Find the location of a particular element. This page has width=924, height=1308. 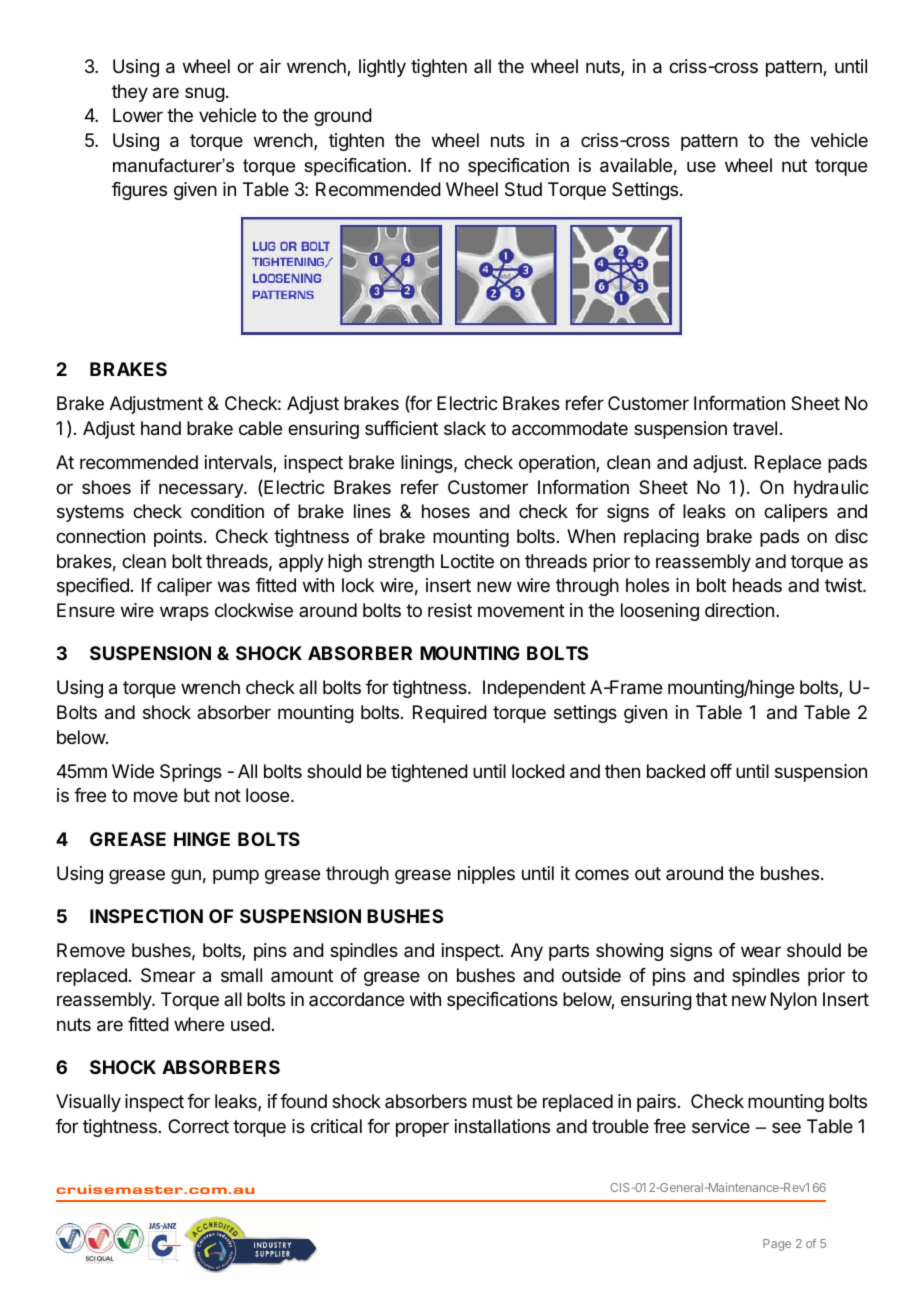

wraps is located at coordinates (184, 613).
